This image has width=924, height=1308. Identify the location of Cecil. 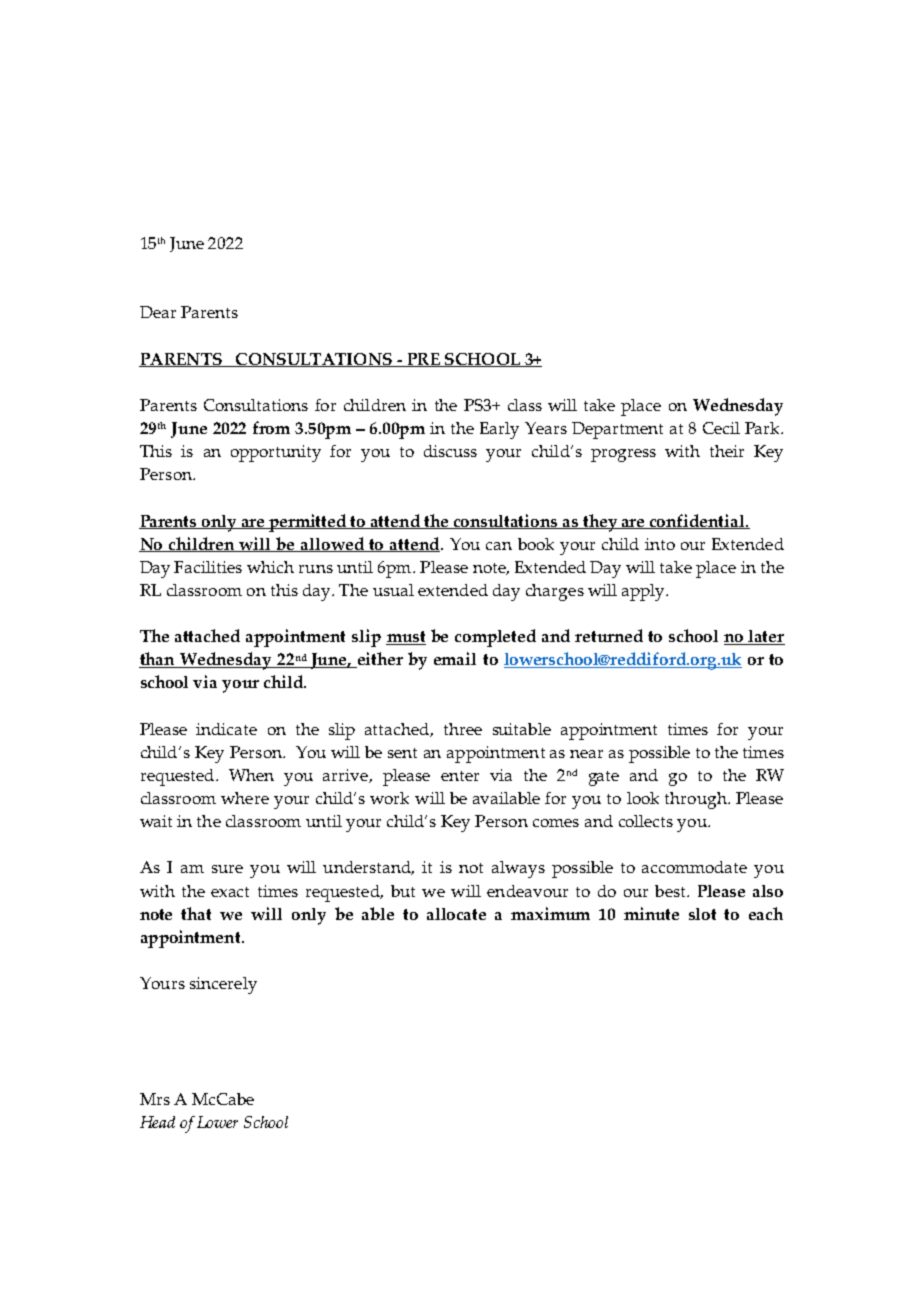
(721, 428).
